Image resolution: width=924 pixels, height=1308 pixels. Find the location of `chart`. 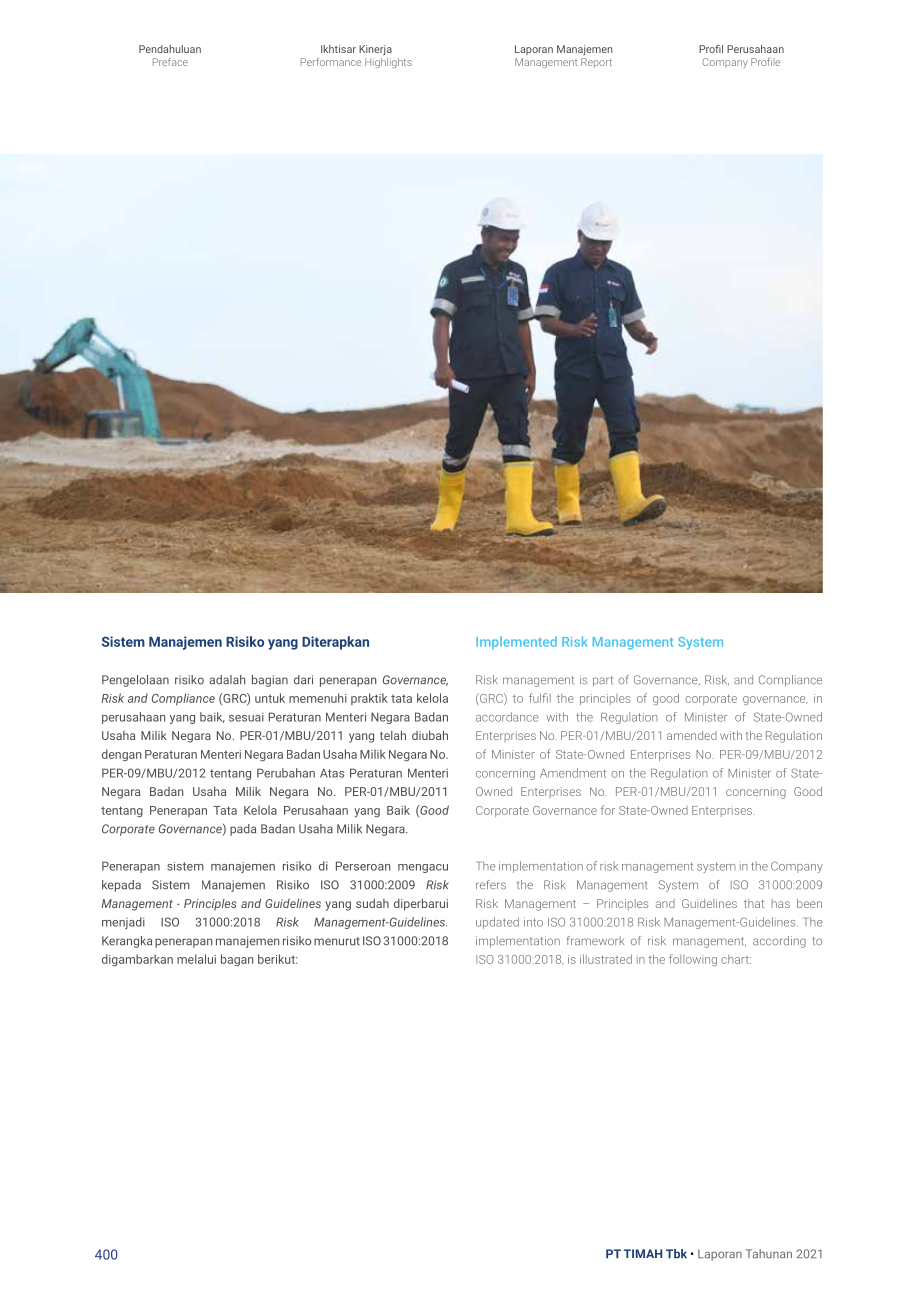

chart is located at coordinates (736, 959).
